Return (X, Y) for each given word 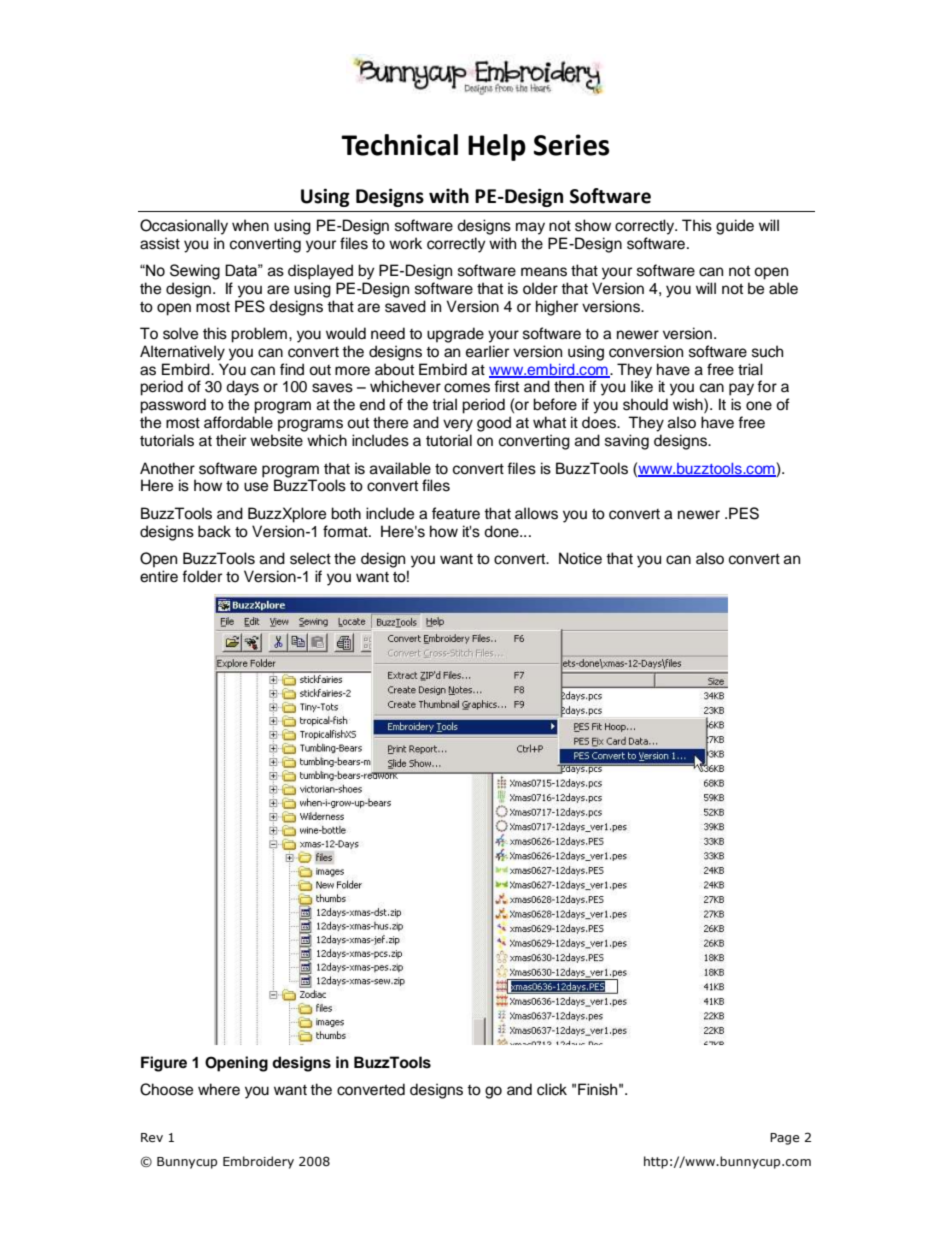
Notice (580, 558)
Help (497, 147)
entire (159, 576)
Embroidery (258, 1162)
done (502, 531)
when (250, 225)
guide (735, 227)
